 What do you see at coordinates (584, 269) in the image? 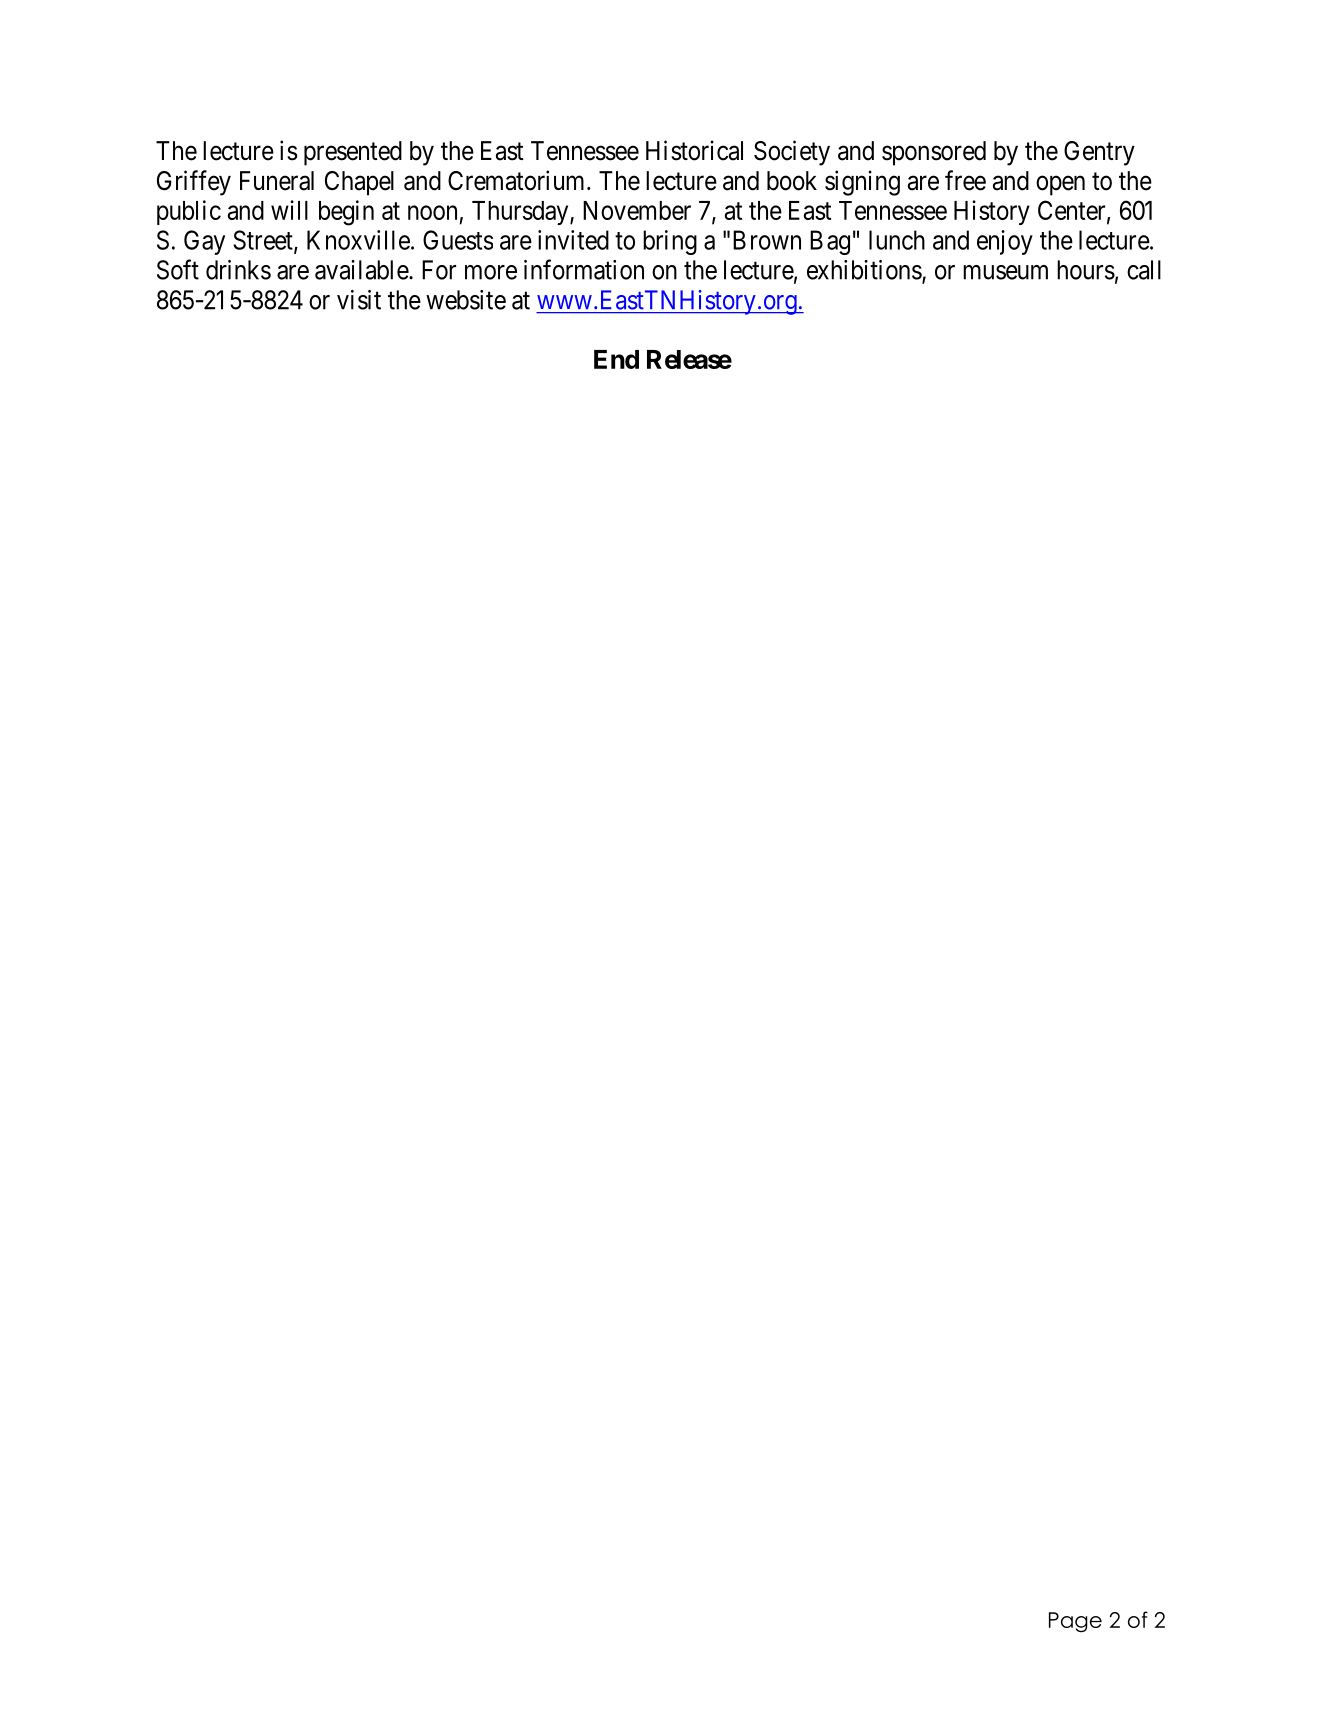
I see `information` at bounding box center [584, 269].
